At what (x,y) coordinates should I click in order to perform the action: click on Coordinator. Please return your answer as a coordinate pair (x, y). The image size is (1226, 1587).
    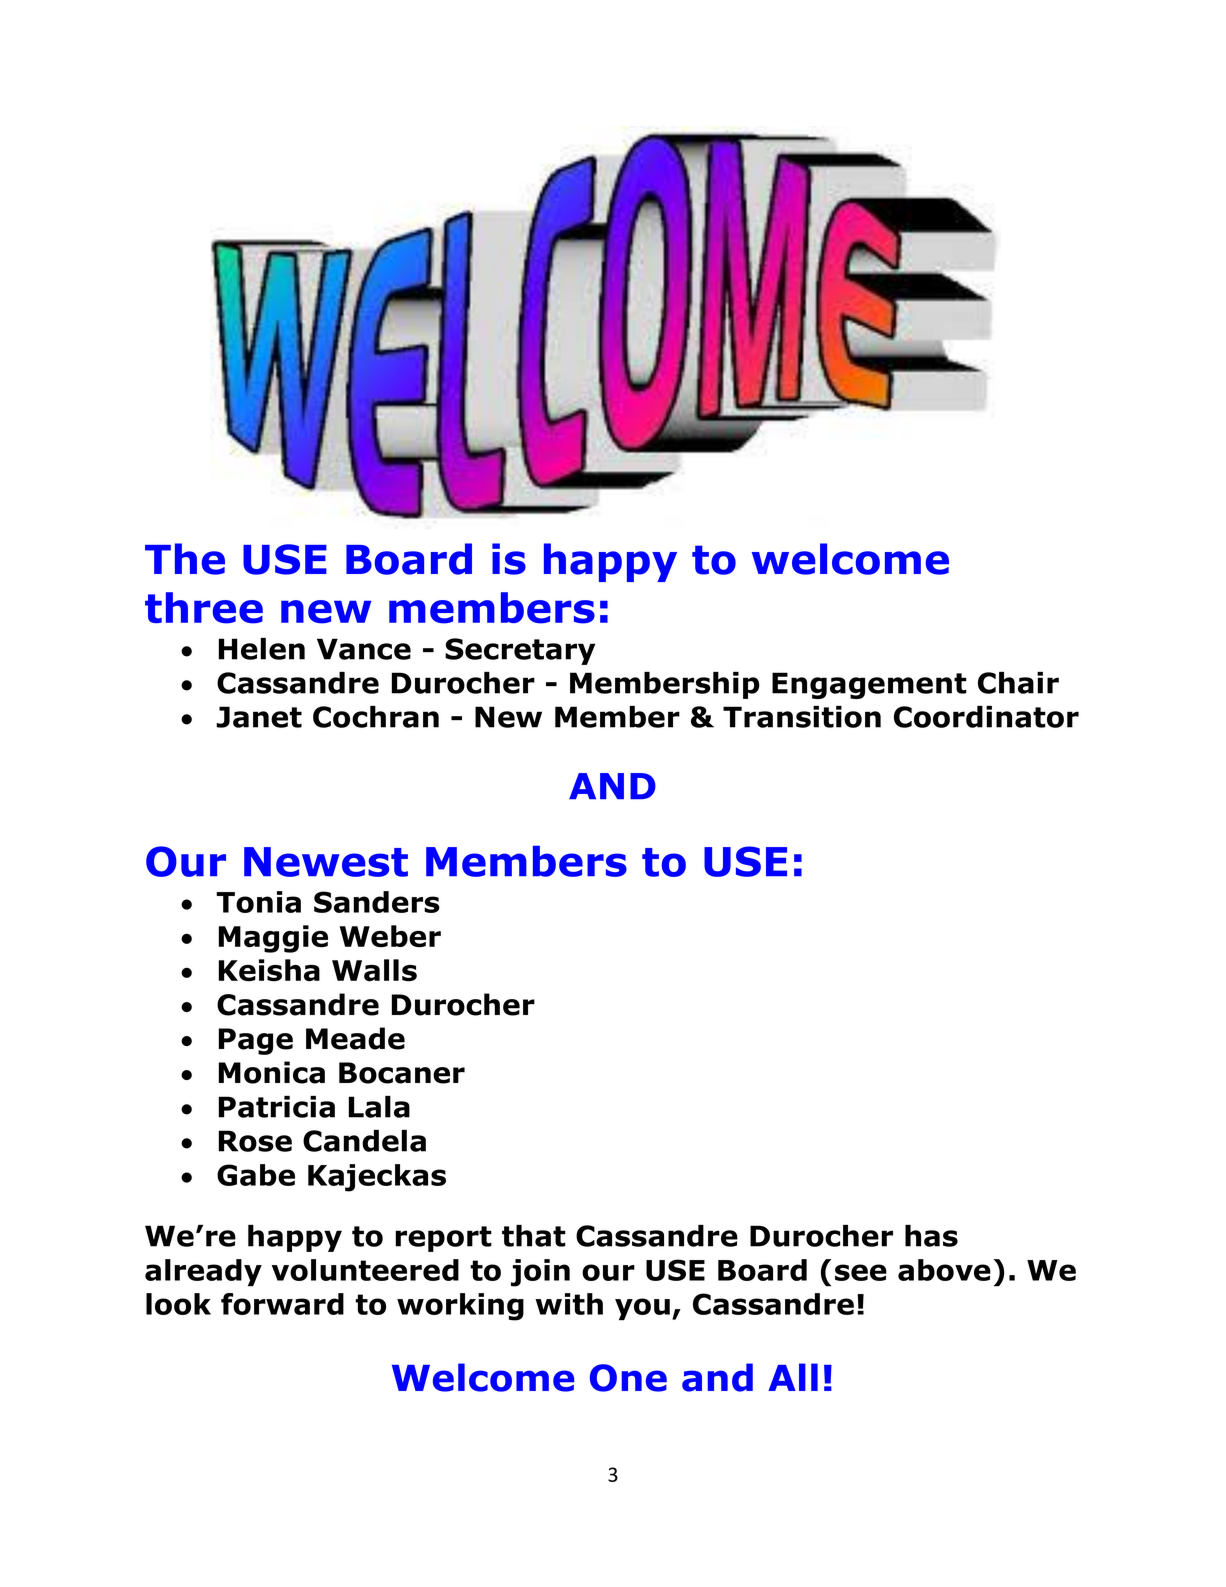
    Looking at the image, I should click on (986, 717).
